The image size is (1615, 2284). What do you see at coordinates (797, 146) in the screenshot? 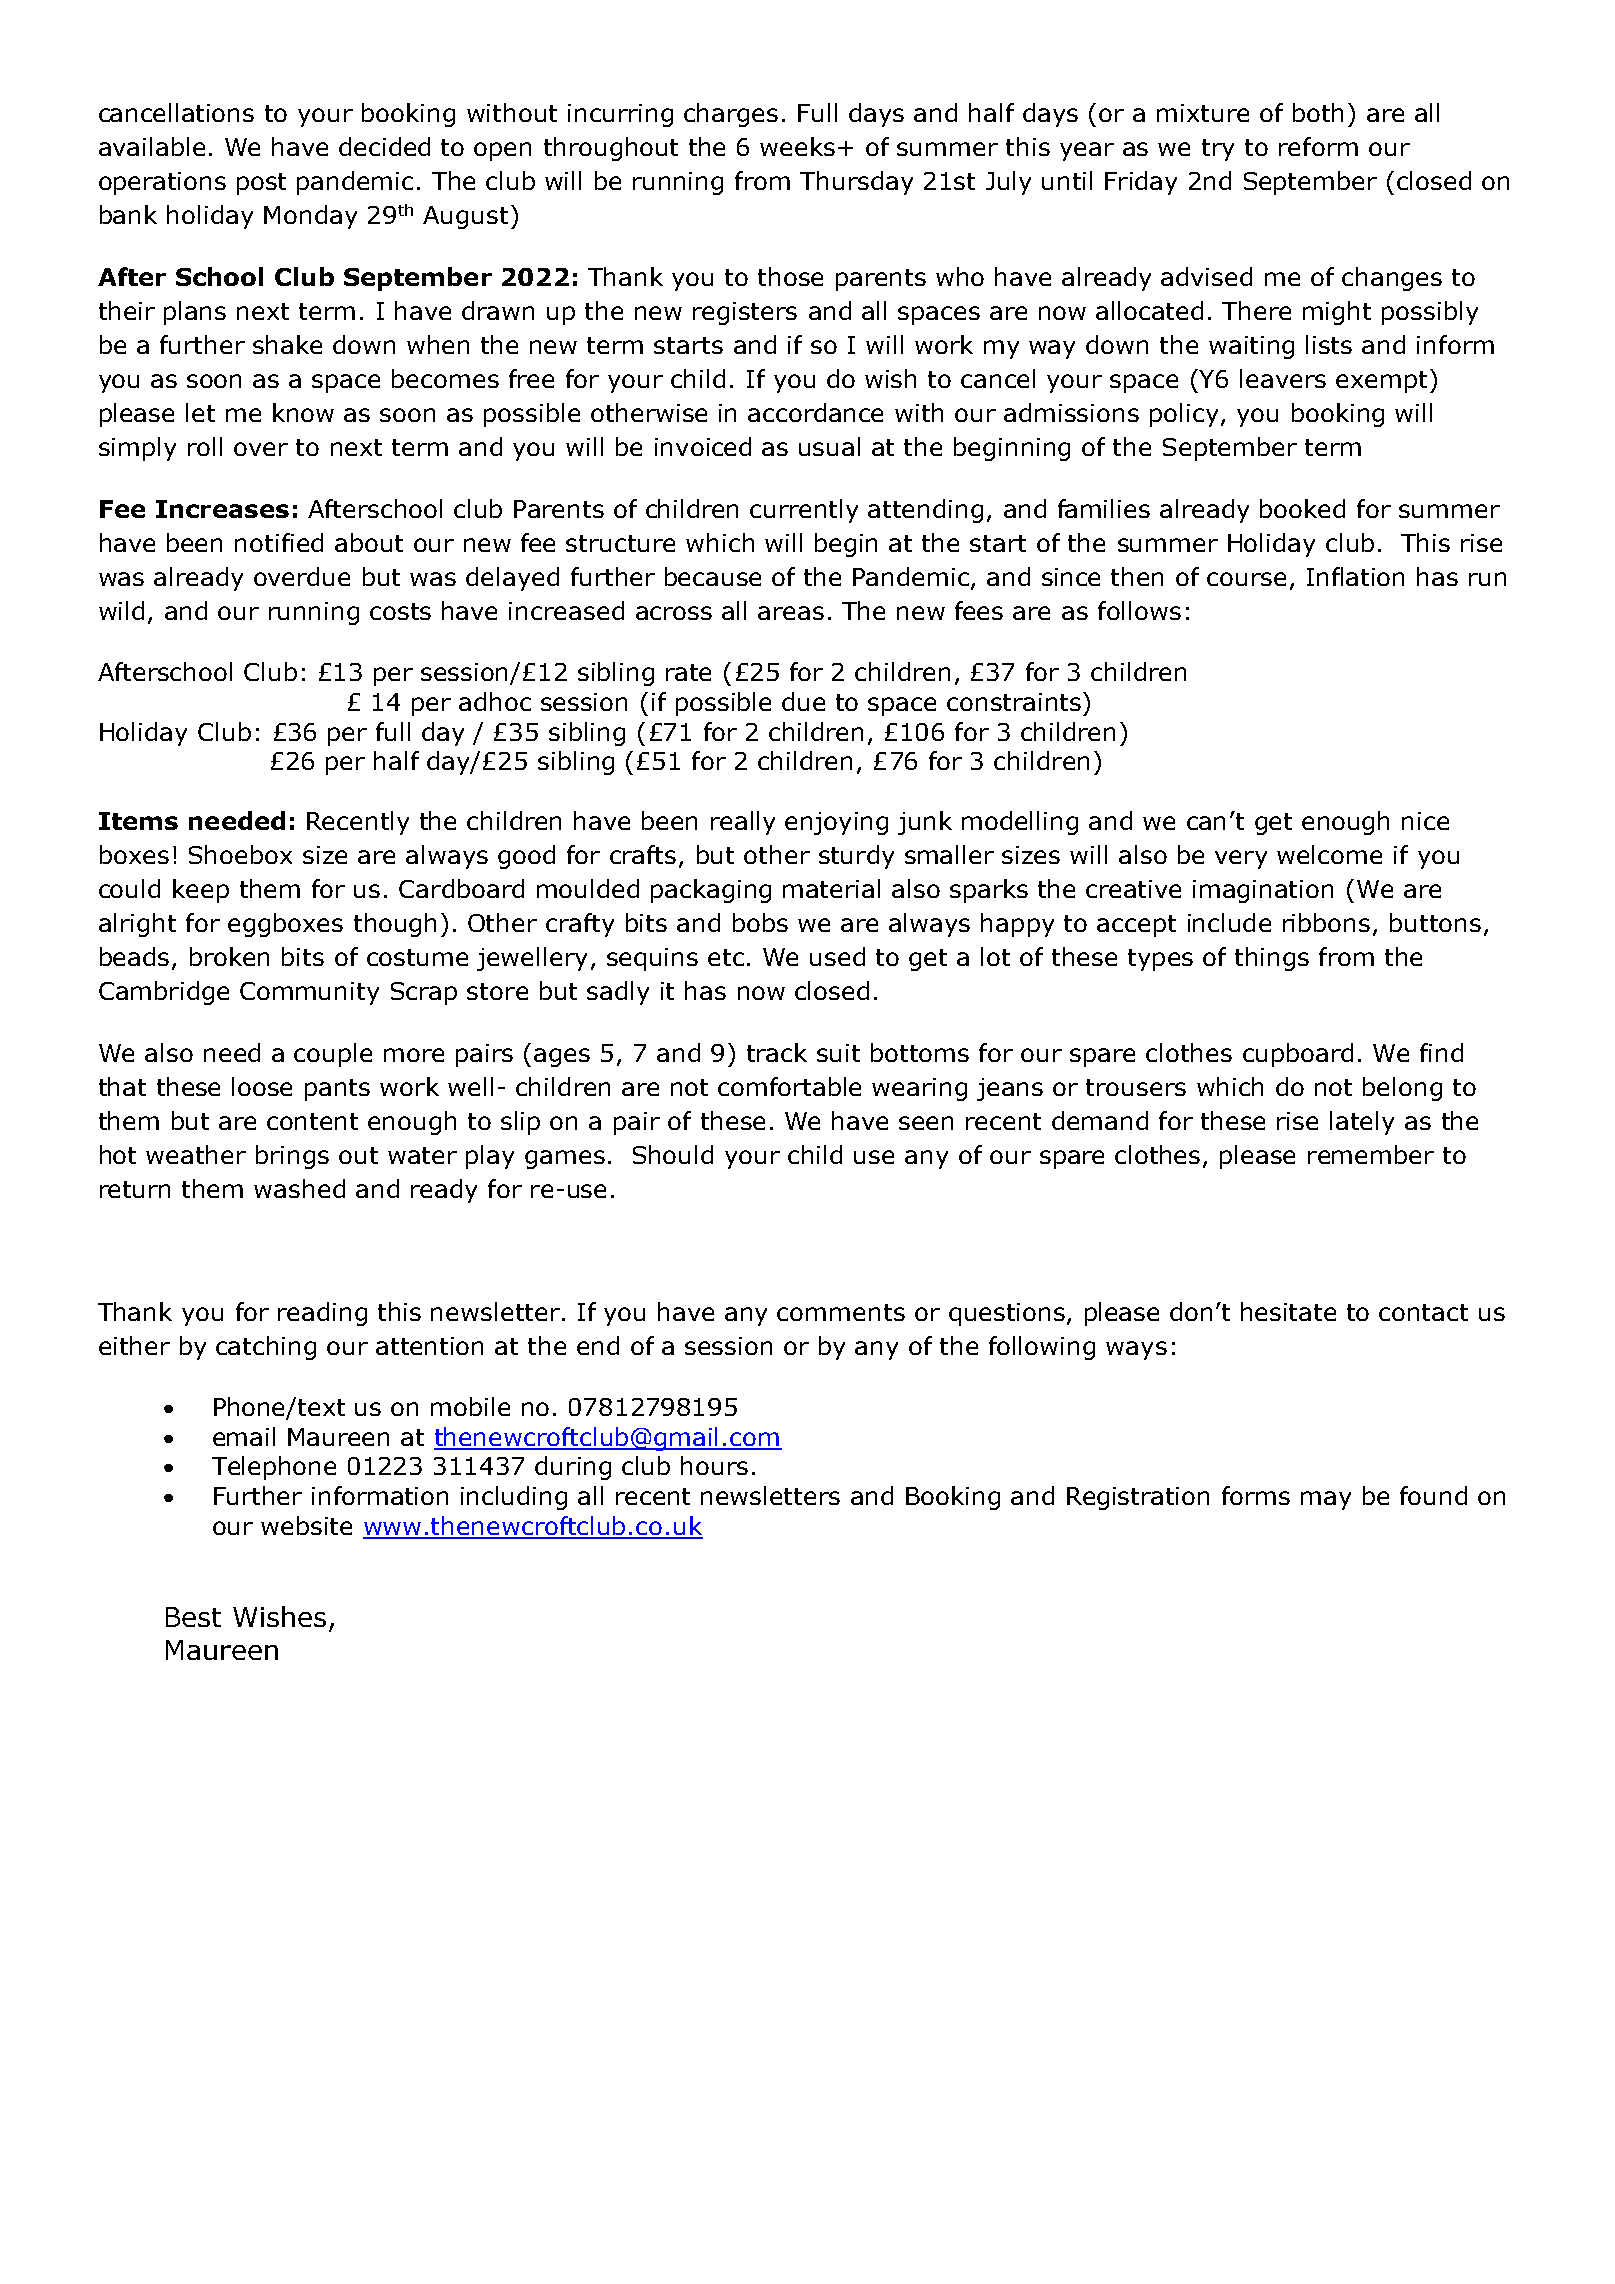
I see `weeks` at bounding box center [797, 146].
